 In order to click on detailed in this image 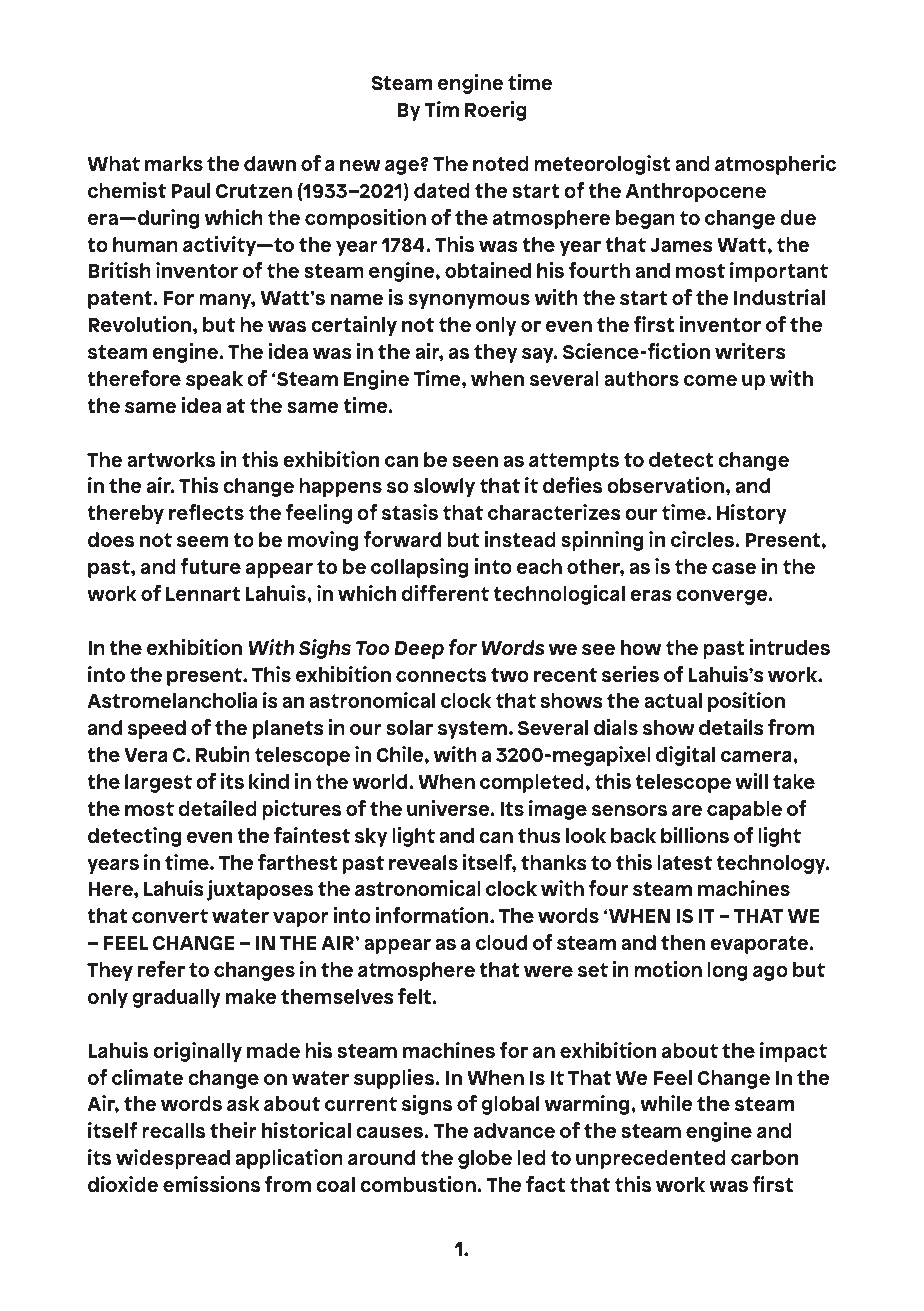, I will do `click(217, 808)`.
